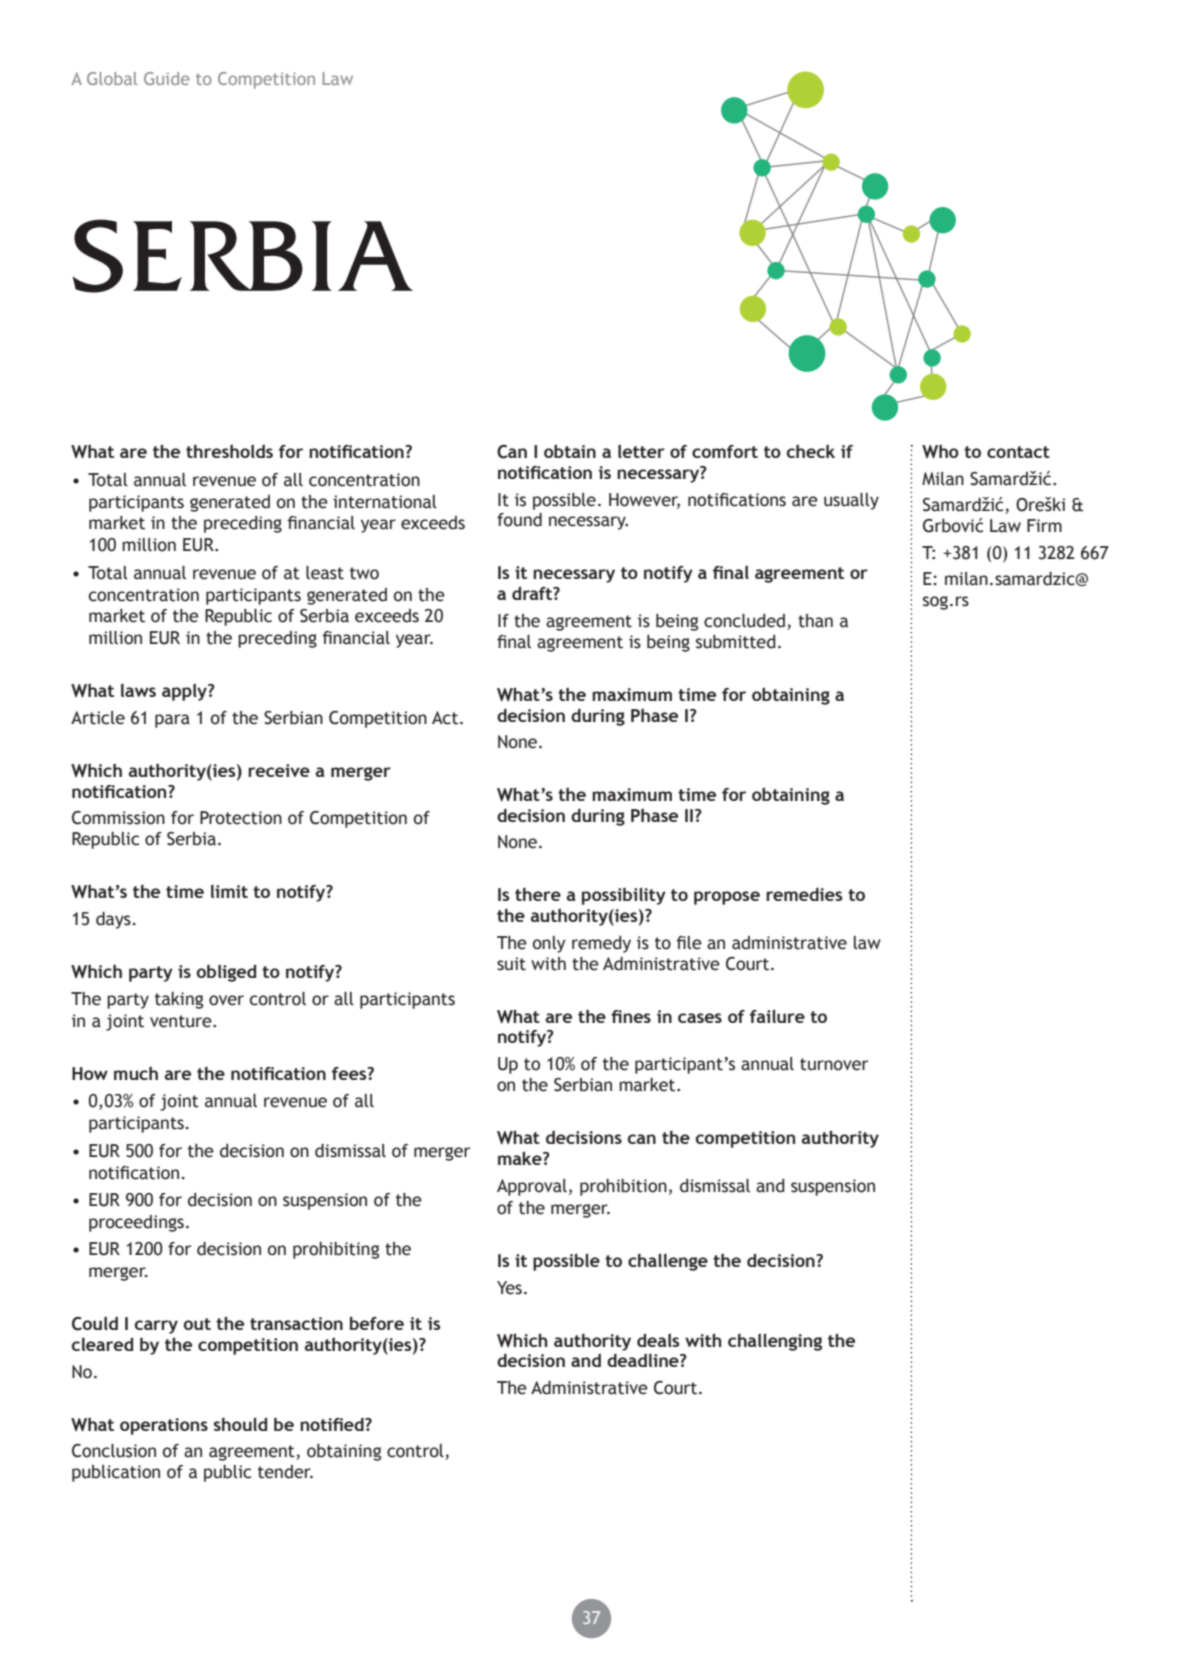 The image size is (1183, 1673). I want to click on failure, so click(777, 1016).
